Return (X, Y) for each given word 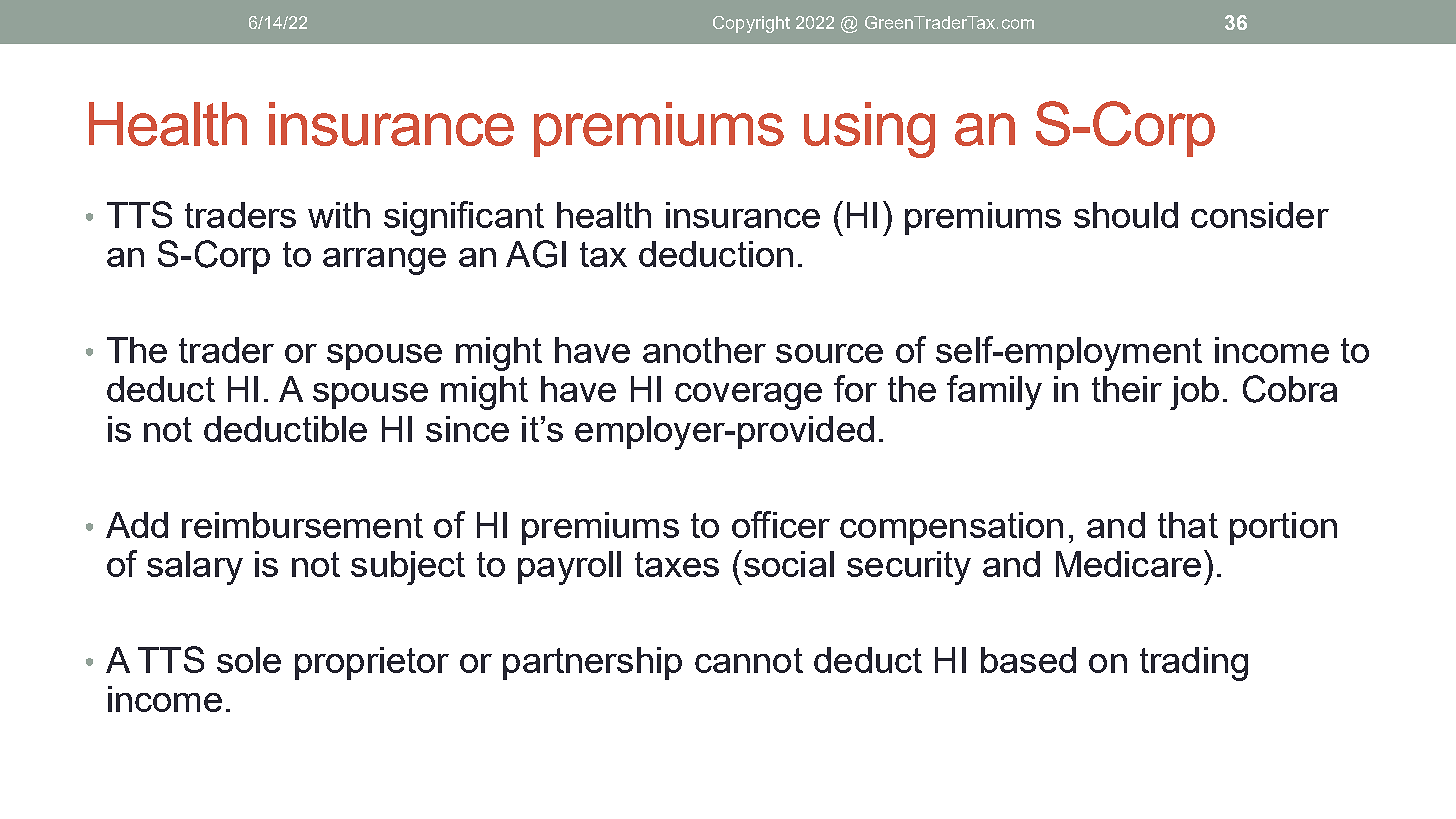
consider (1260, 215)
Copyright (751, 24)
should (1126, 215)
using (869, 130)
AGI (536, 254)
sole (249, 660)
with (339, 215)
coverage (748, 396)
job (1194, 393)
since (467, 429)
